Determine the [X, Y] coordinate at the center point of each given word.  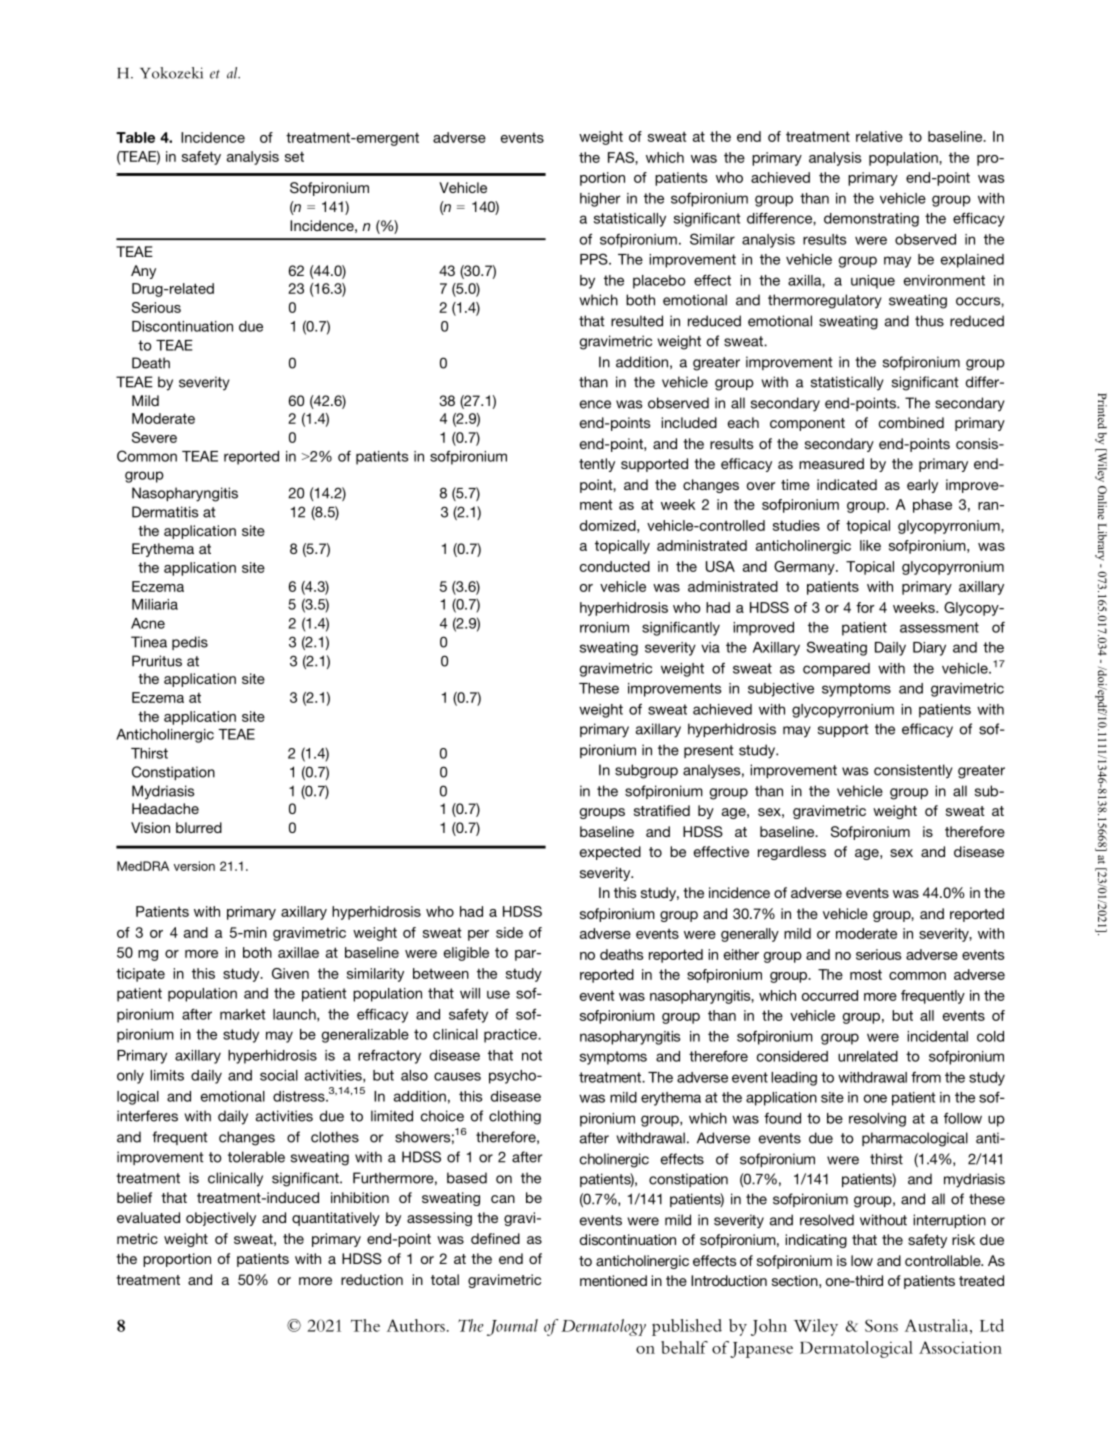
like [870, 545]
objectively [221, 1219]
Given [290, 973]
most [866, 974]
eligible [466, 954]
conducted [615, 566]
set [294, 157]
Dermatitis [165, 512]
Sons [881, 1325]
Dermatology [603, 1327]
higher [600, 200]
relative [879, 136]
